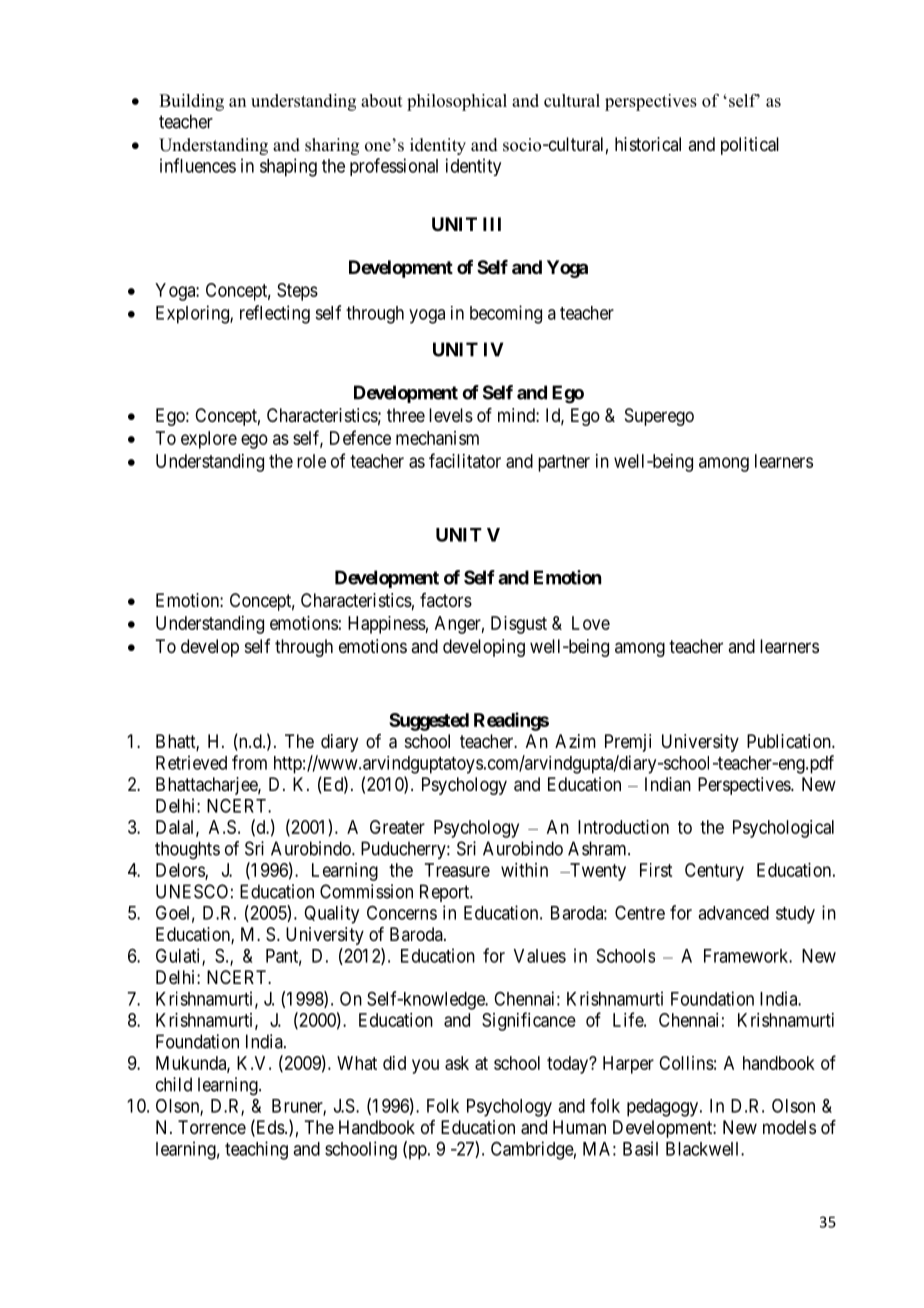  What do you see at coordinates (457, 1063) in the document?
I see `ask` at bounding box center [457, 1063].
